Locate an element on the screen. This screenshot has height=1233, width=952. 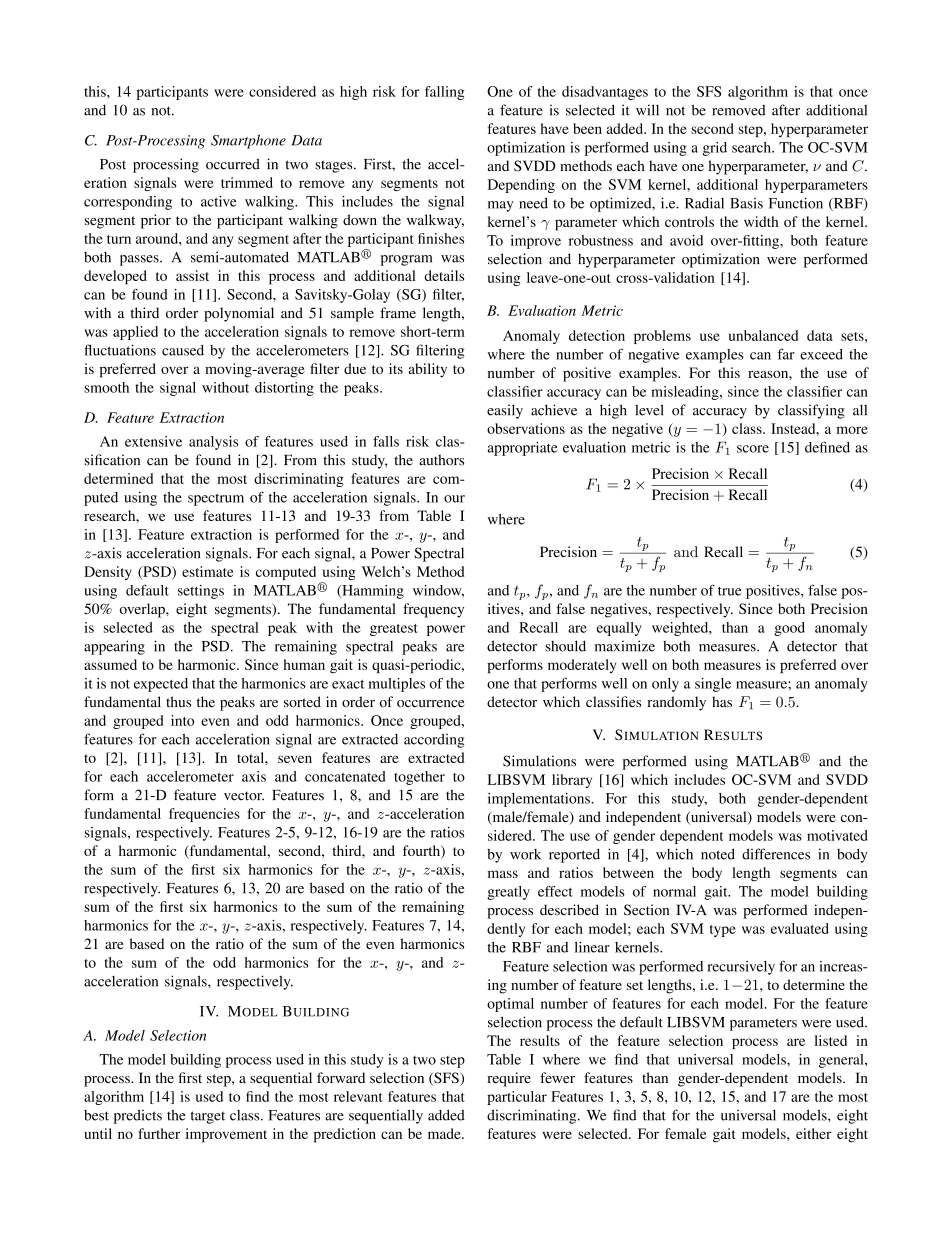
grid is located at coordinates (715, 149).
